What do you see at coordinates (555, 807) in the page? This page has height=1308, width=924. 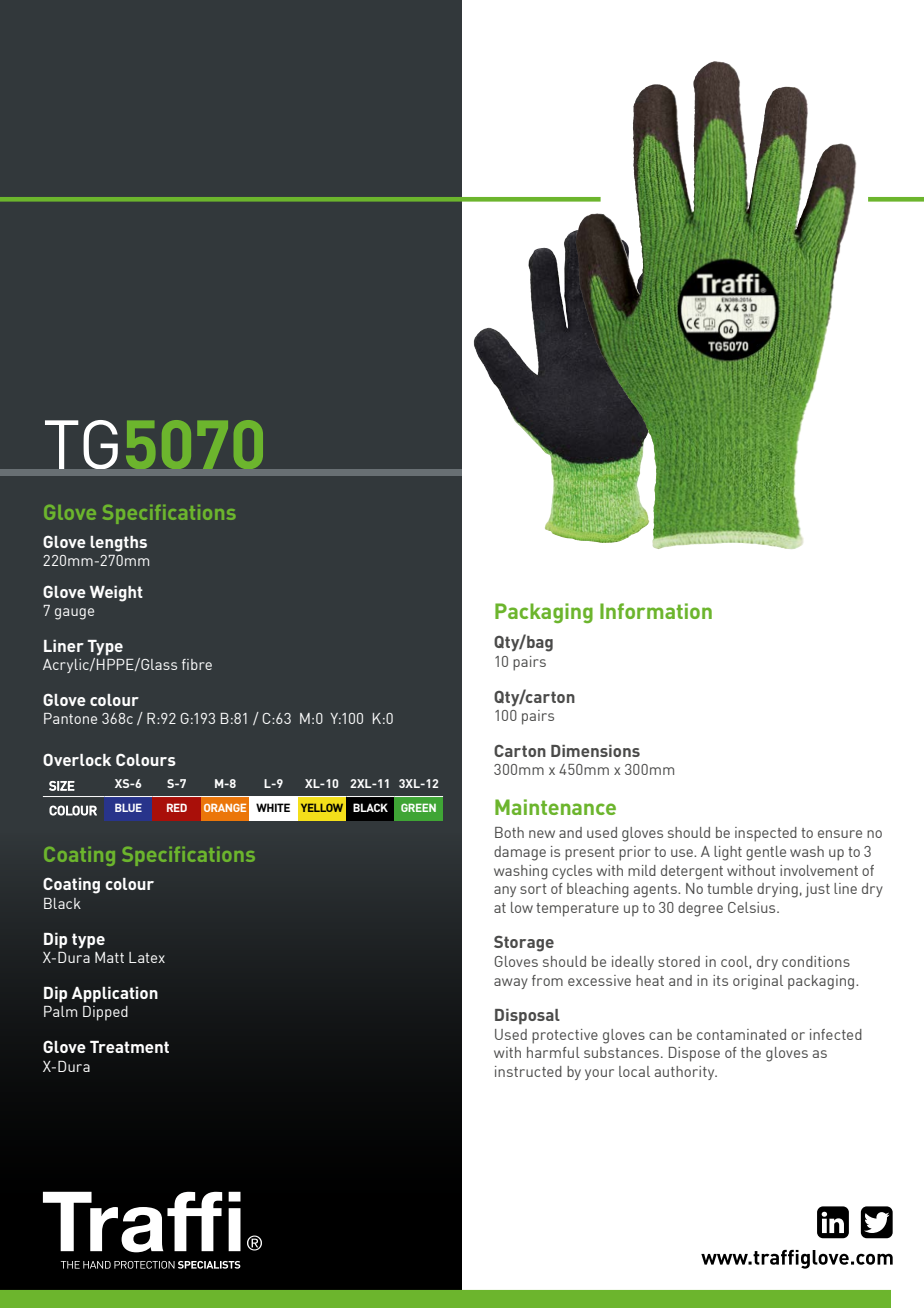 I see `Maintenance` at bounding box center [555, 807].
